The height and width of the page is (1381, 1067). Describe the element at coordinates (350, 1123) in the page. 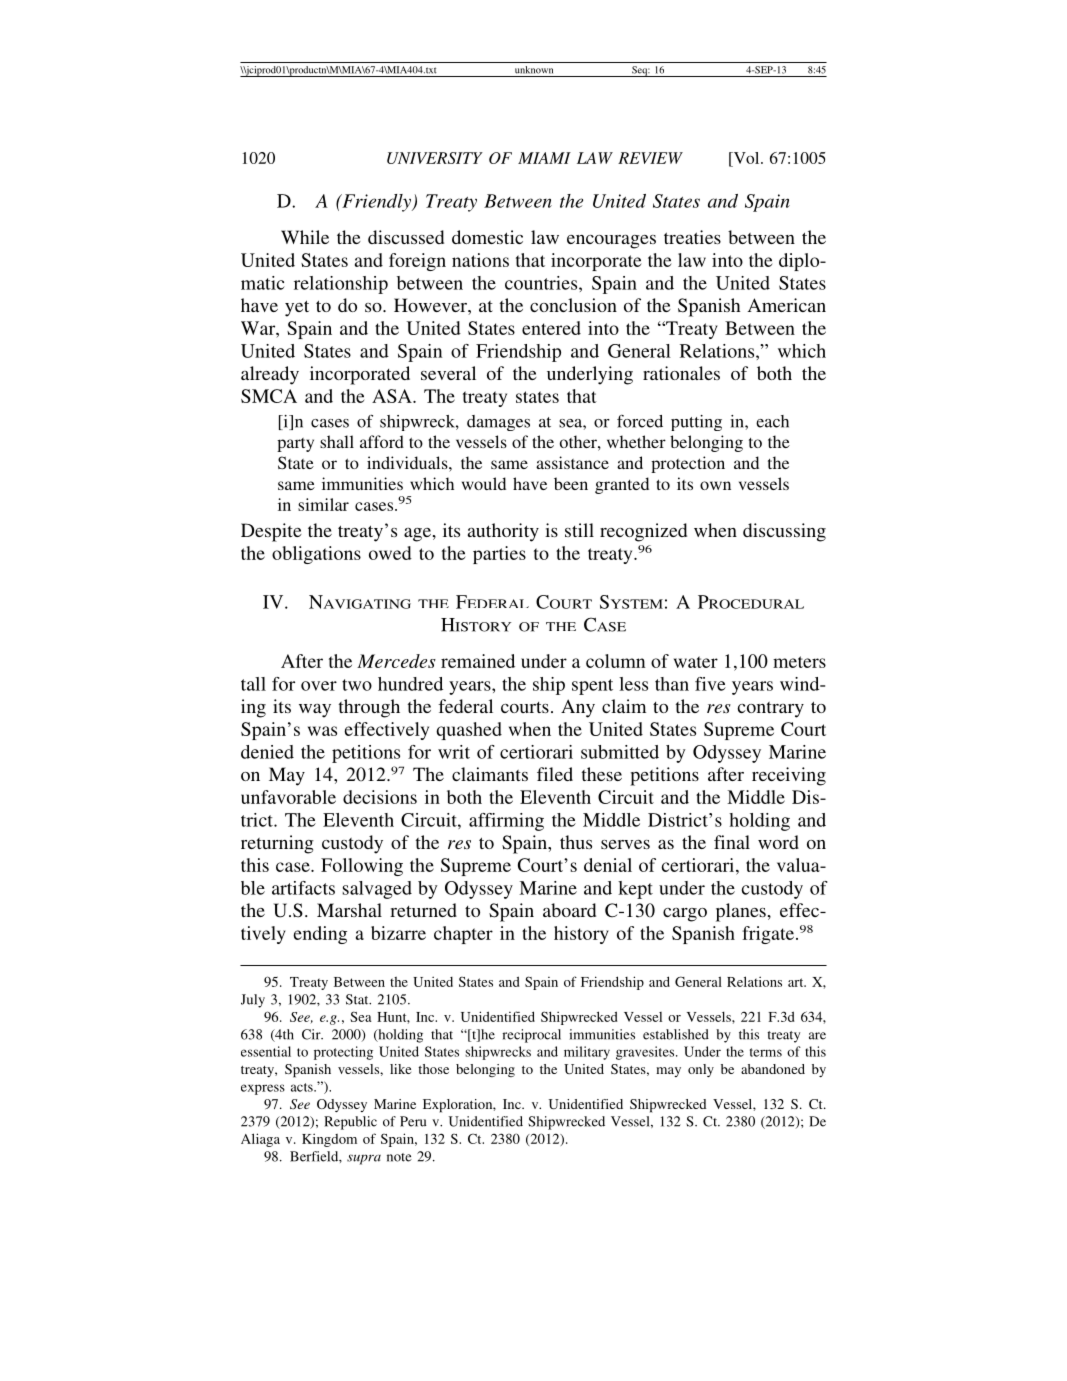

I see `Republic` at that location.
